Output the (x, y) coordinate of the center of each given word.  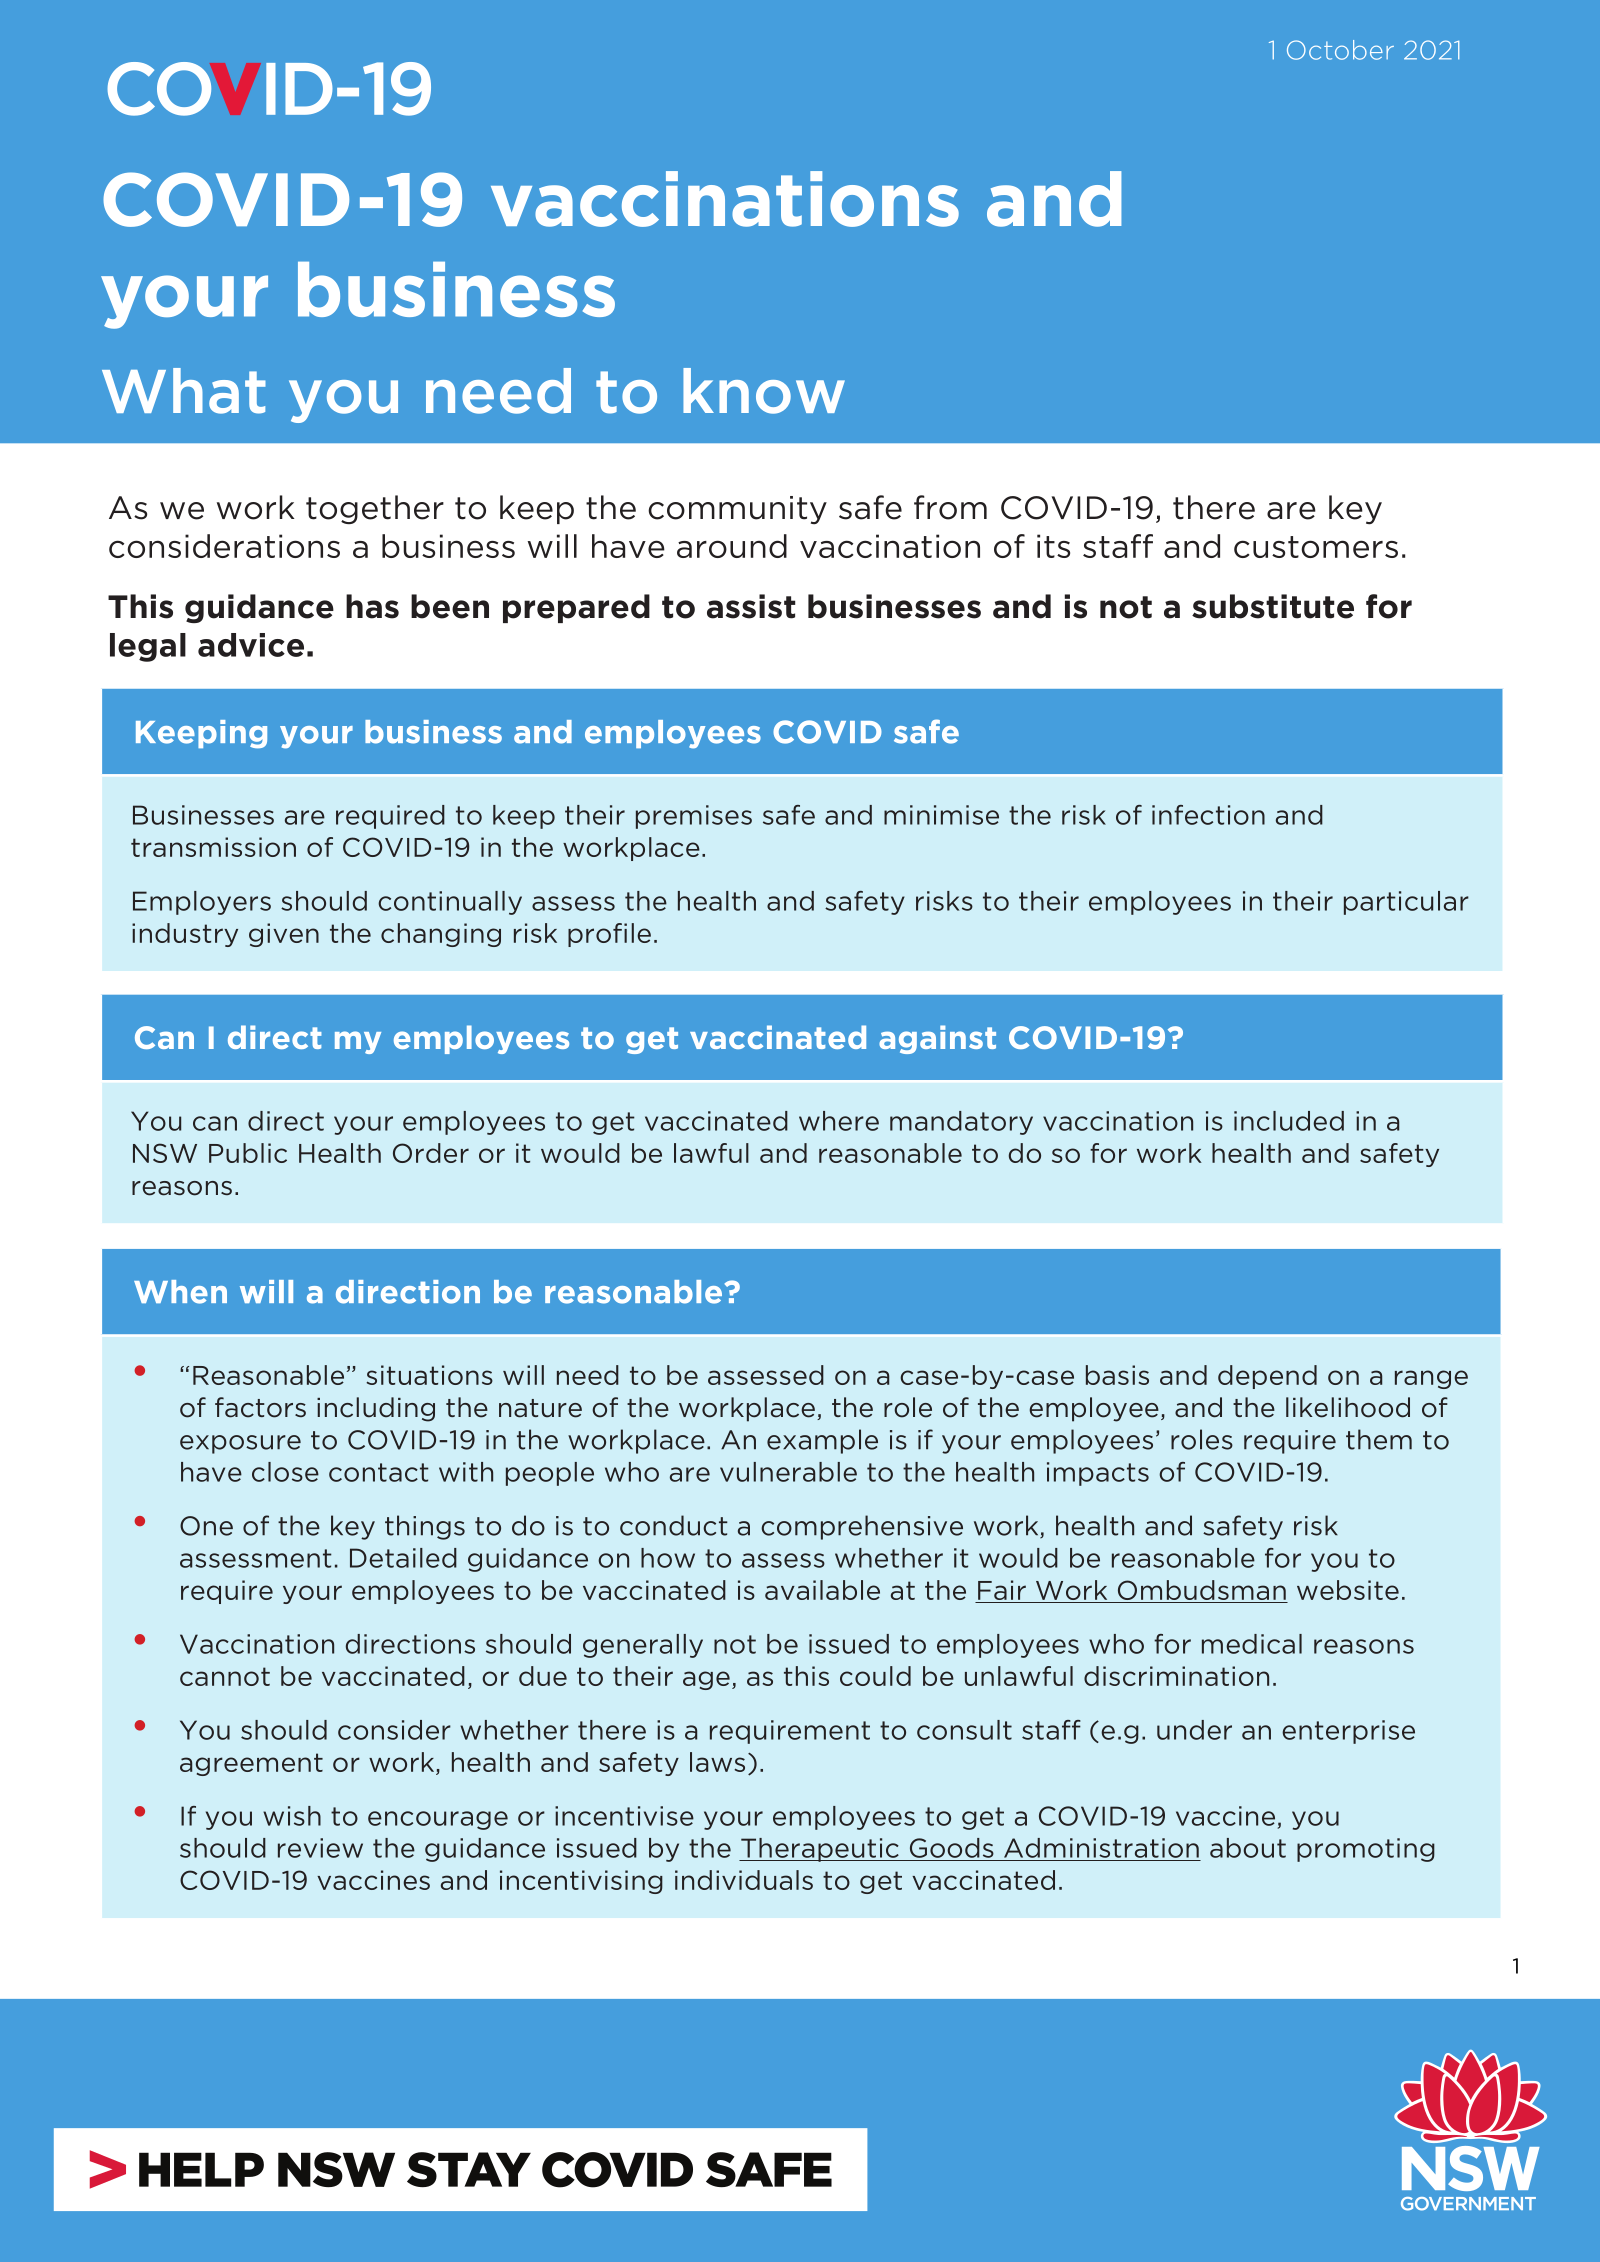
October (1340, 50)
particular (1406, 903)
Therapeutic (820, 1850)
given (284, 935)
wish (292, 1816)
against (937, 1039)
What (184, 391)
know (764, 391)
